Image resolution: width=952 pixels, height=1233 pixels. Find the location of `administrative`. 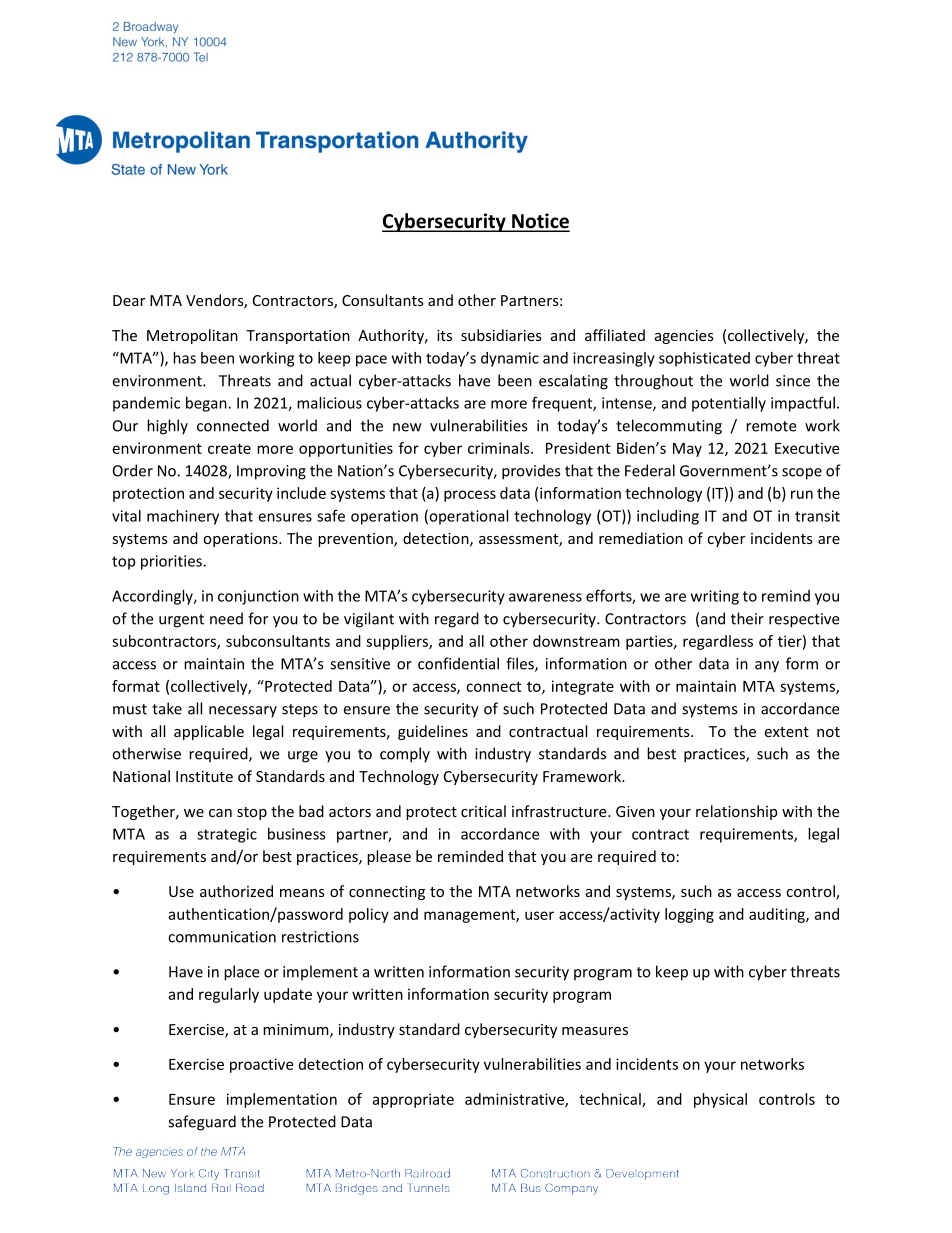

administrative is located at coordinates (515, 1100).
